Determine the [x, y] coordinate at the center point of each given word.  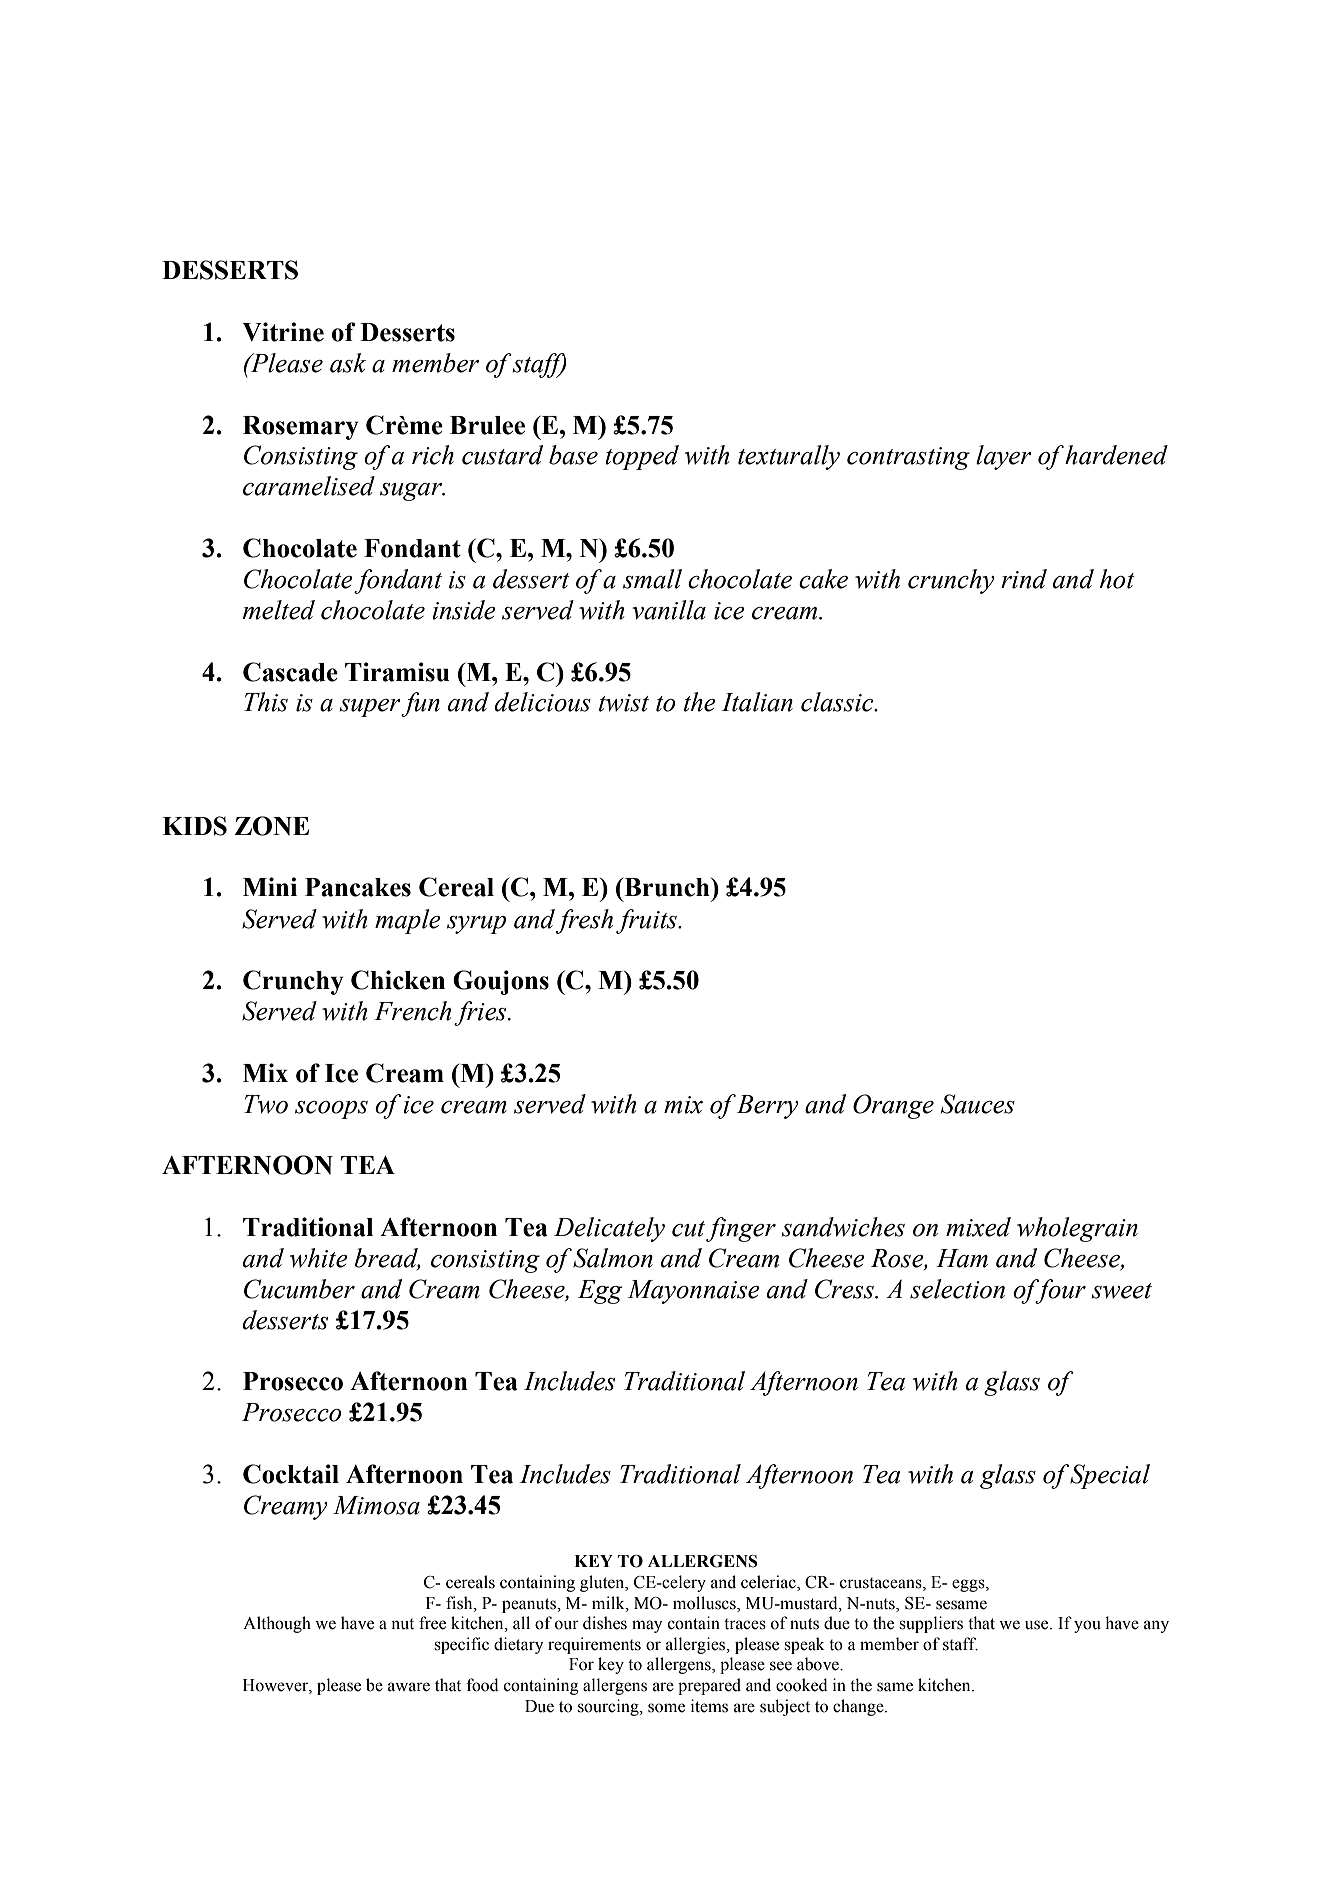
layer [1004, 457]
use [1038, 1625]
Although [277, 1624]
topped [642, 457]
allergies [697, 1645]
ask [348, 363]
